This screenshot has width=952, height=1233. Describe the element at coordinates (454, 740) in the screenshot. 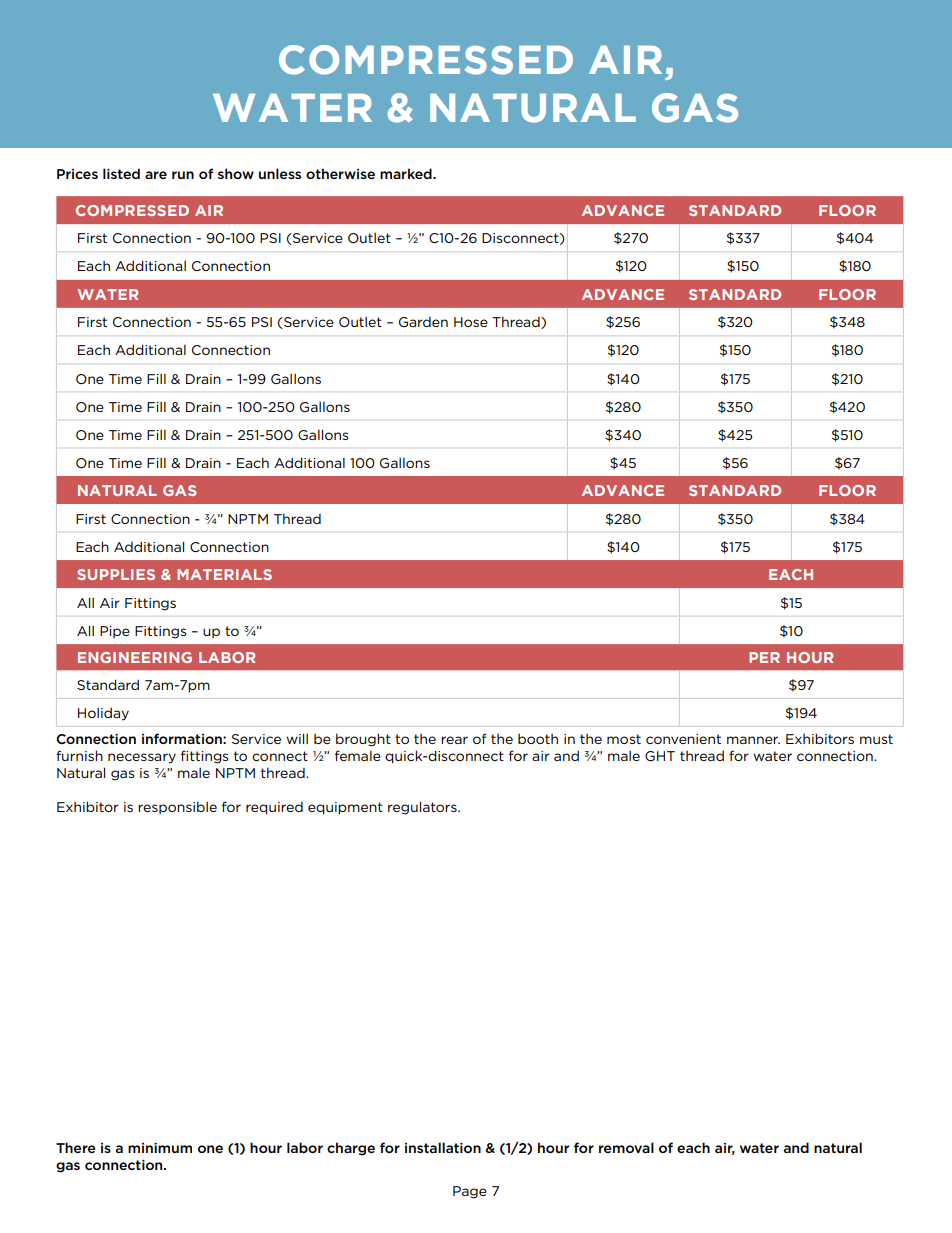

I see `rear` at that location.
